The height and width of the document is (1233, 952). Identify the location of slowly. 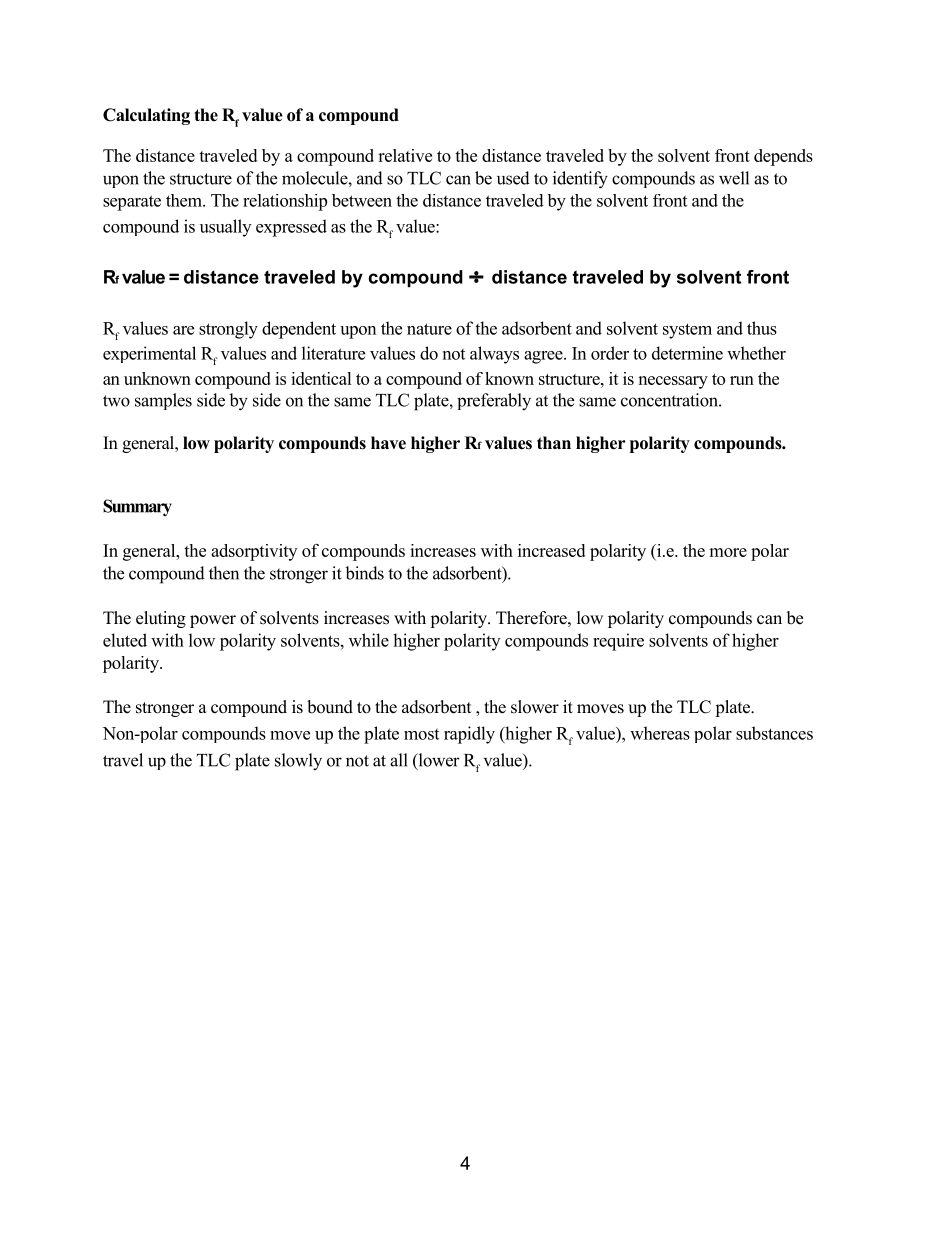
(298, 762).
